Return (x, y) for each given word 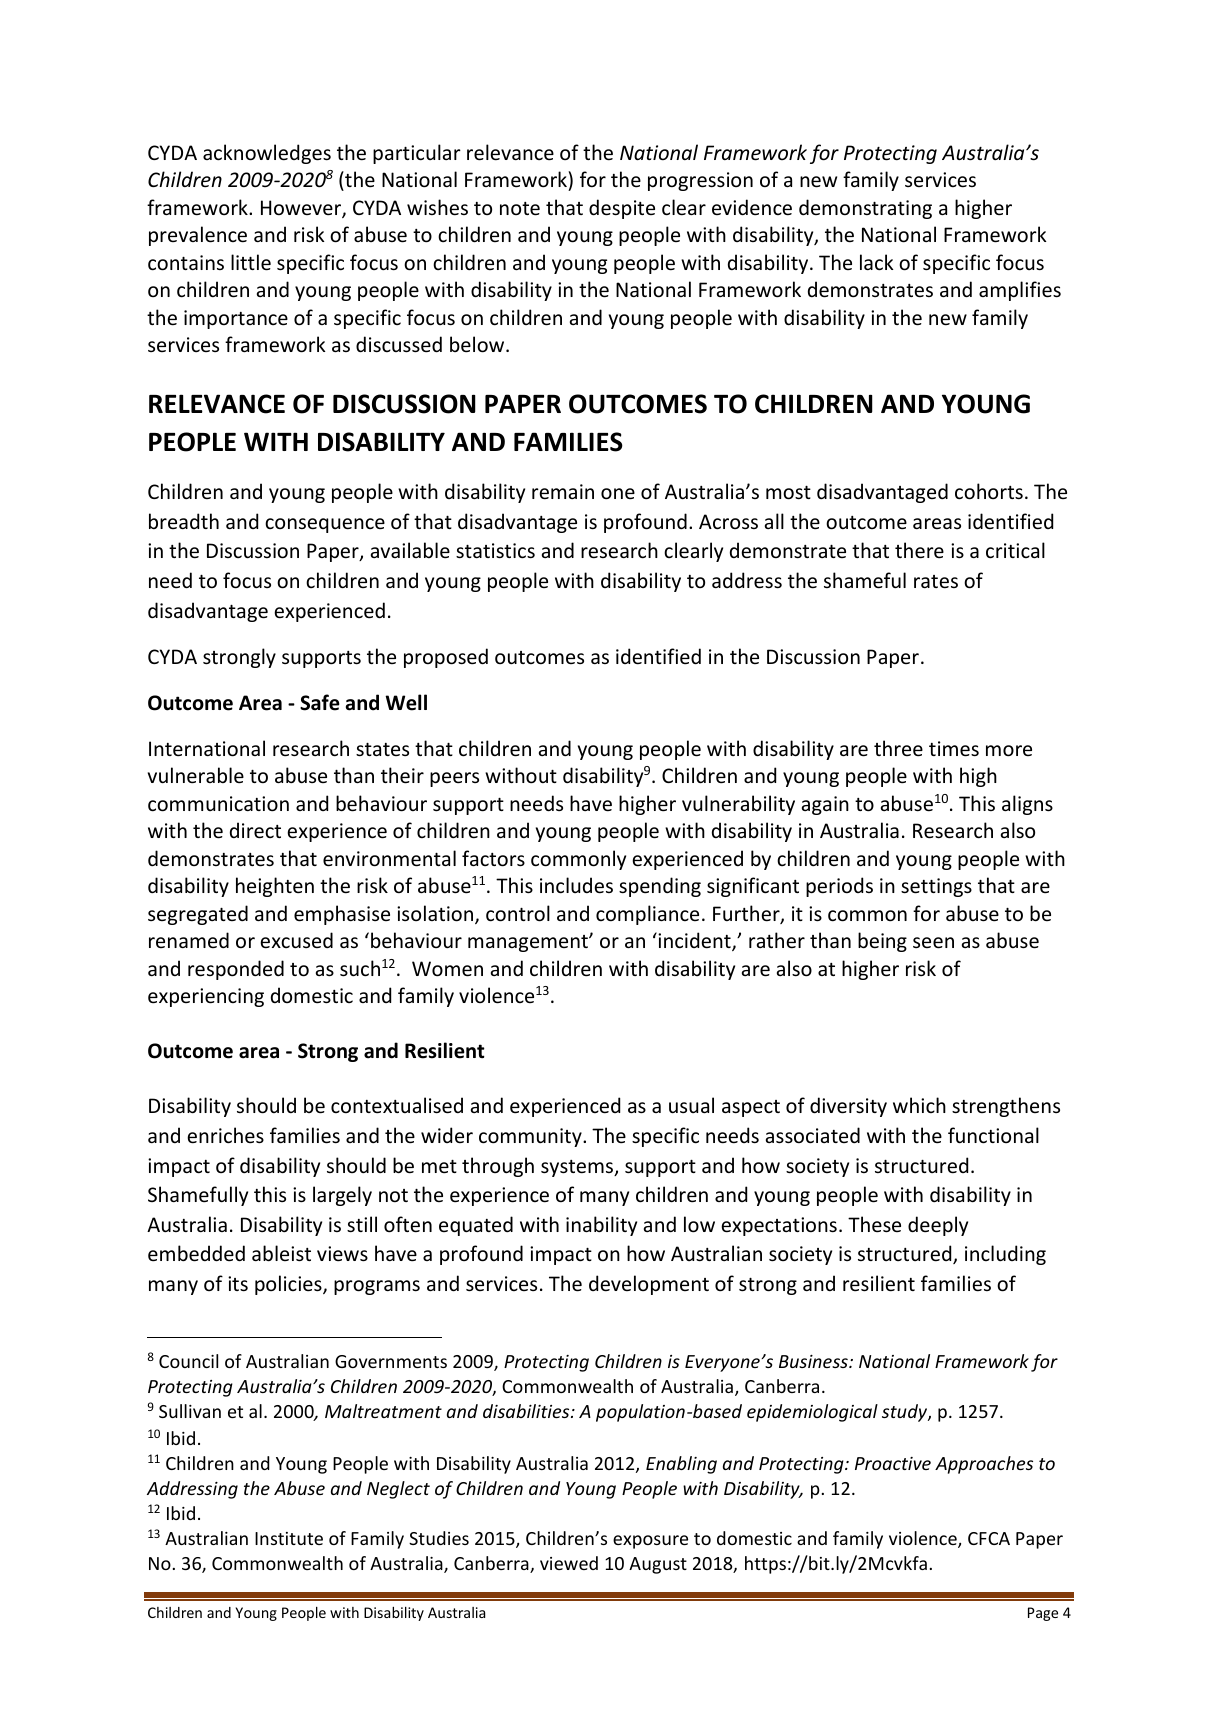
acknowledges (267, 154)
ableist (281, 1253)
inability (601, 1226)
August (658, 1565)
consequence (325, 525)
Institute (289, 1538)
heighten (275, 887)
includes (576, 885)
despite (622, 209)
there (919, 550)
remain (563, 492)
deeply (938, 1226)
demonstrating (865, 209)
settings (936, 887)
